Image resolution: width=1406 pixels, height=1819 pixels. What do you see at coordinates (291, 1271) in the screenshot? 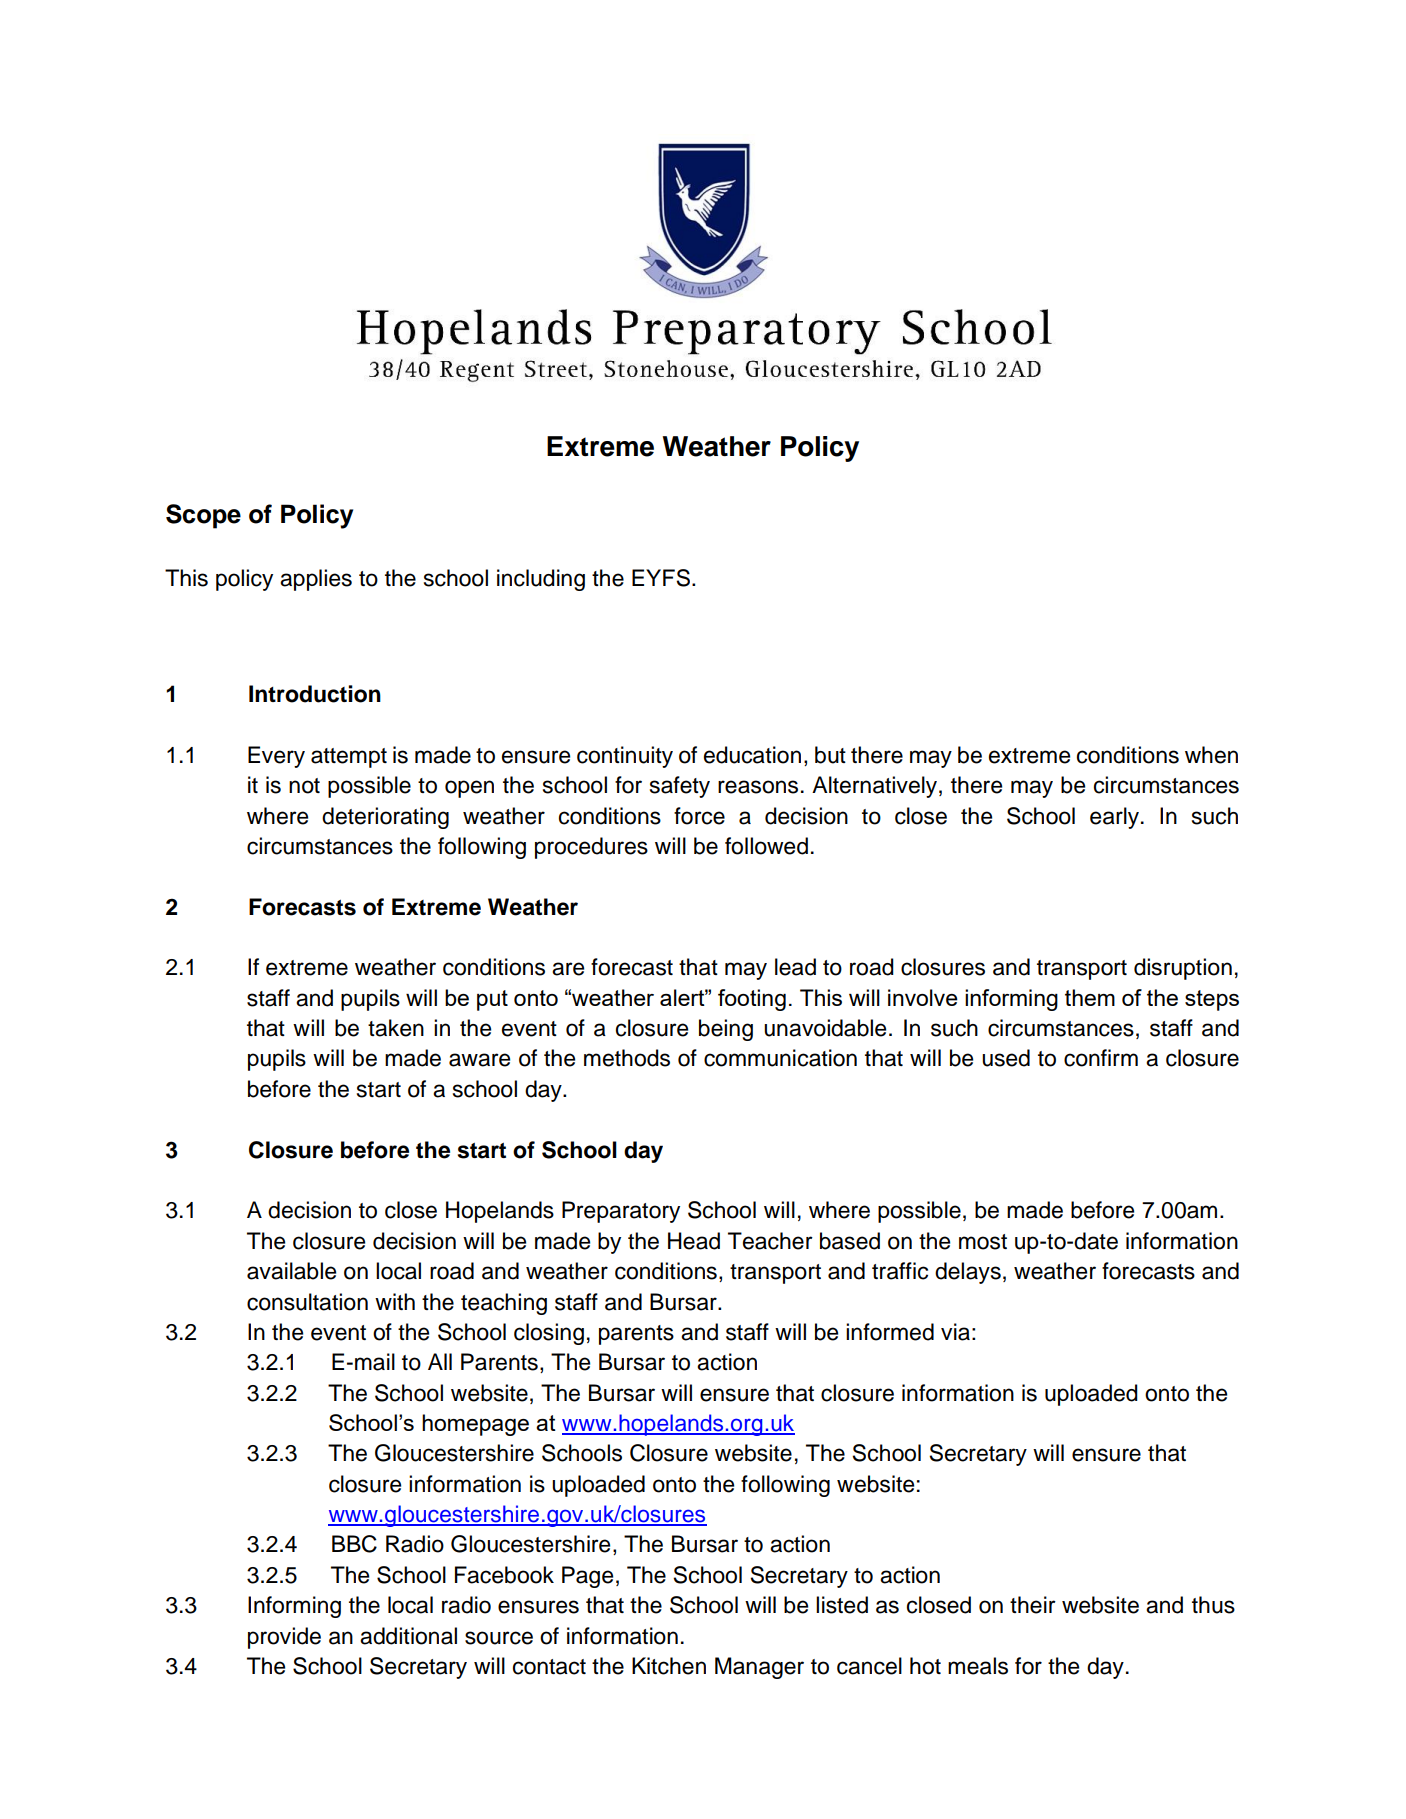
I see `available` at bounding box center [291, 1271].
